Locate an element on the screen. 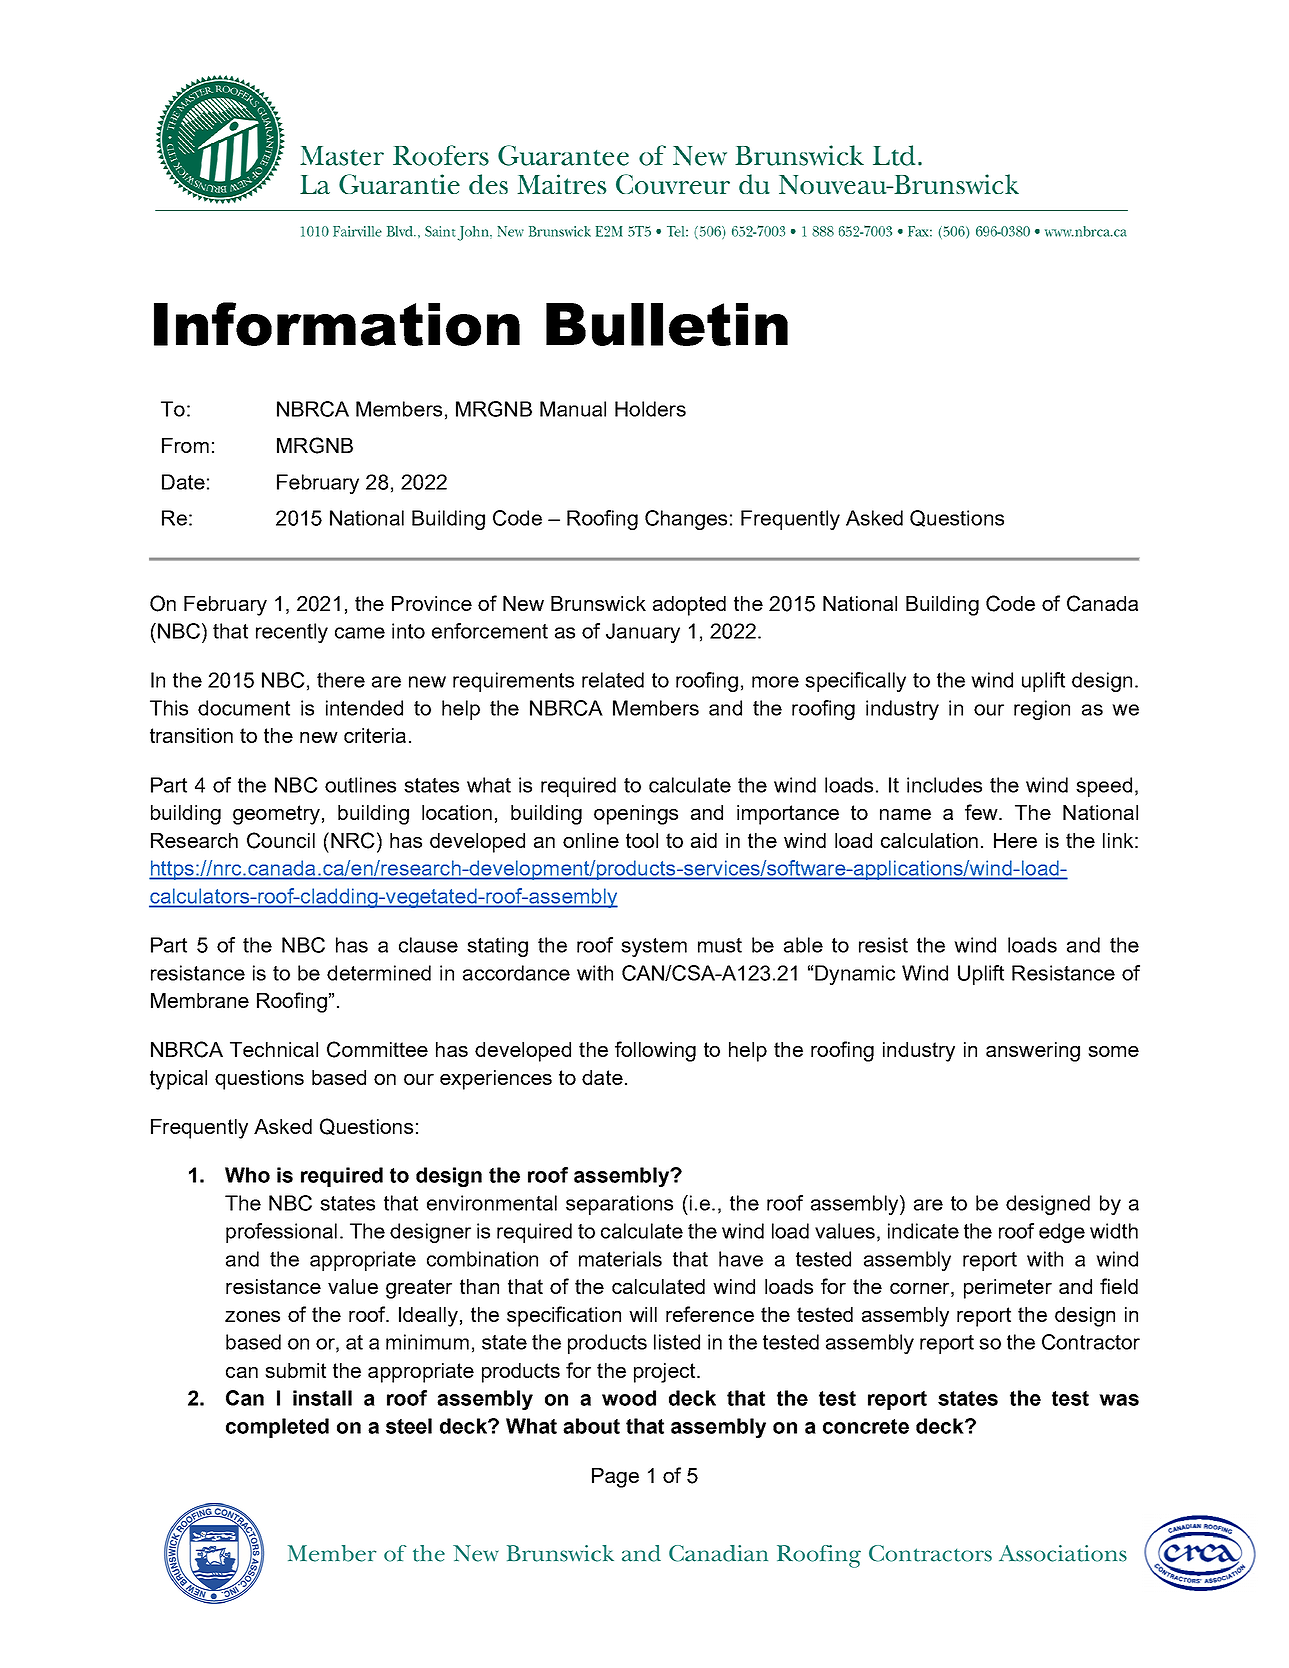 Image resolution: width=1289 pixels, height=1668 pixels. was is located at coordinates (1119, 1400).
